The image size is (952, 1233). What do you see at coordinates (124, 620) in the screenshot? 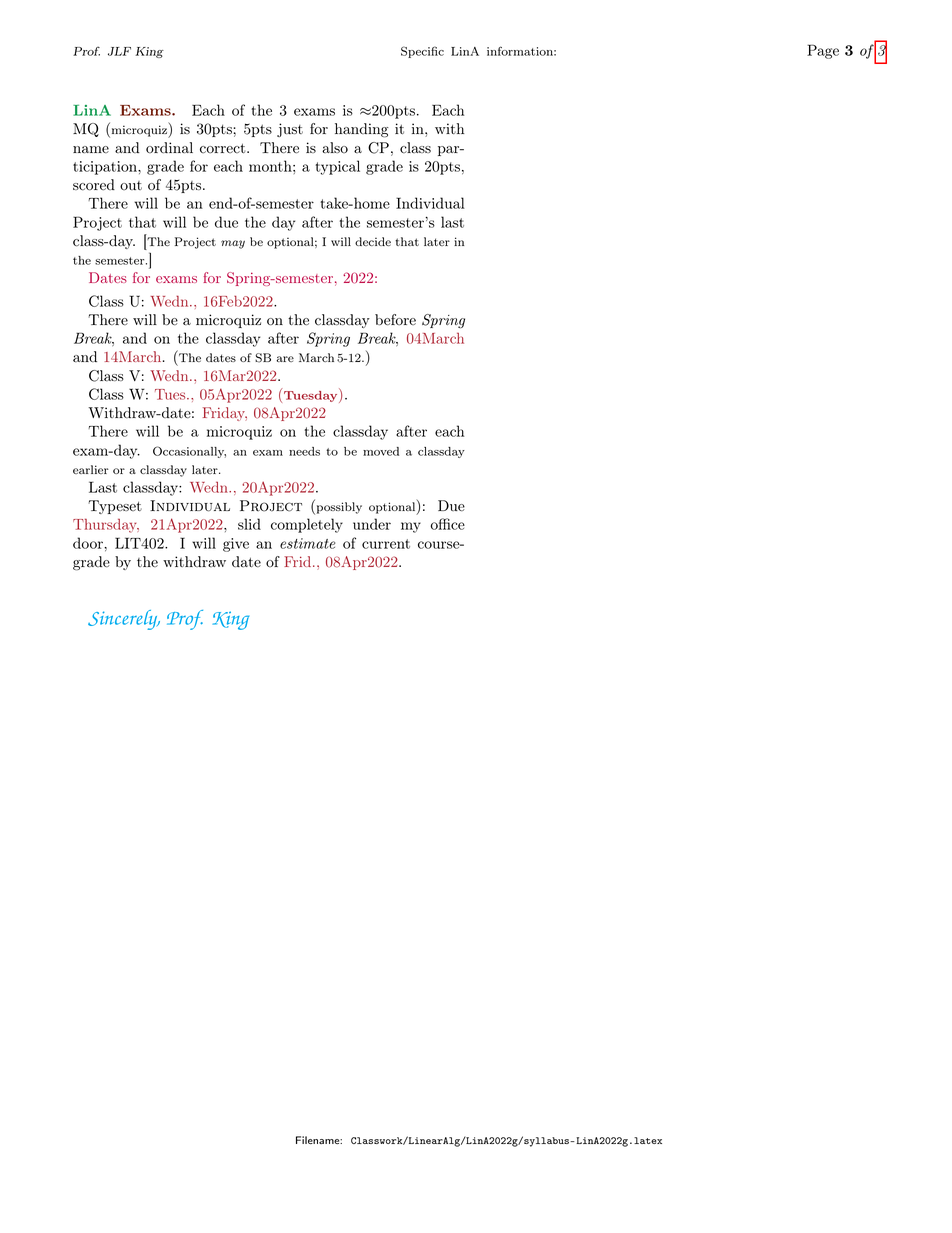
I see `Sincerely` at bounding box center [124, 620].
